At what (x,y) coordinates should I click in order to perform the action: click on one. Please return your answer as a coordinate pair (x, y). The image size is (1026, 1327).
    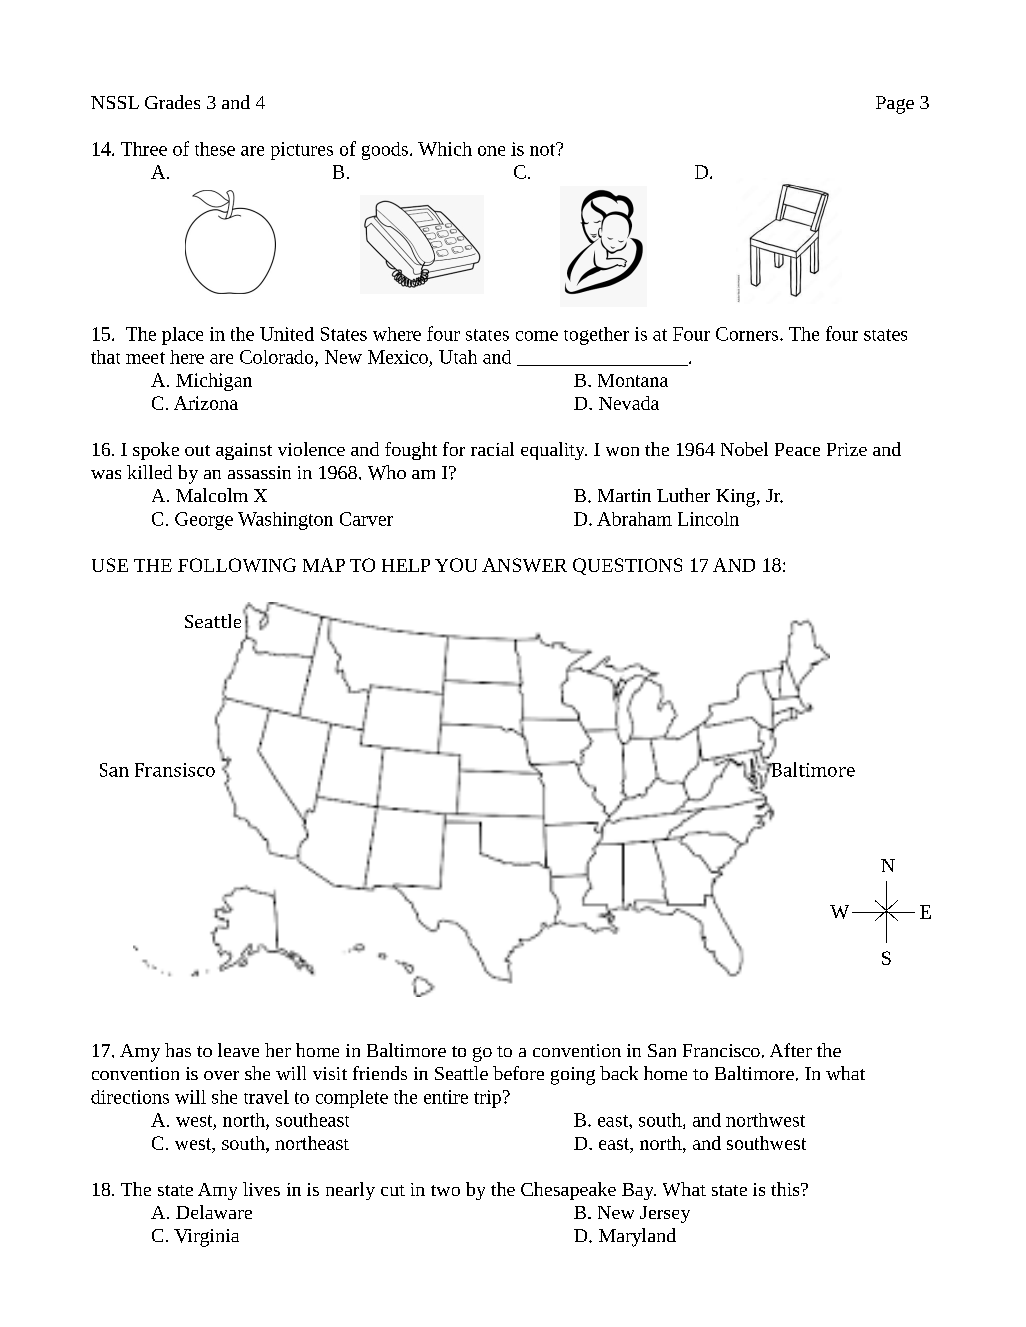
    Looking at the image, I should click on (491, 151).
